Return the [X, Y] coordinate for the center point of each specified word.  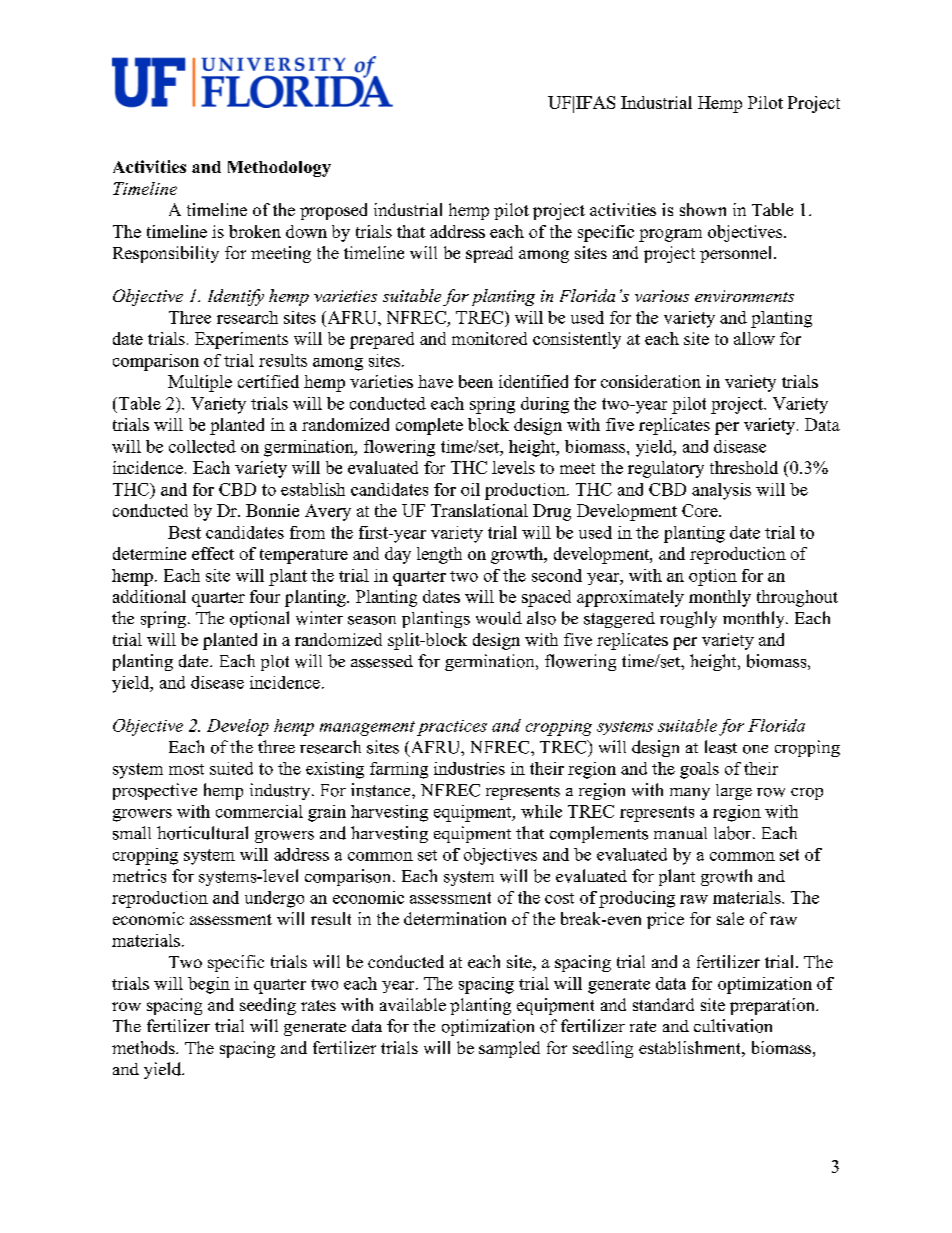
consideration [651, 381]
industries [469, 768]
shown [703, 209]
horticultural [202, 833]
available [413, 1004]
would [499, 618]
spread [489, 254]
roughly [688, 619]
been [476, 381]
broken [255, 231]
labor [734, 833]
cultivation [733, 1026]
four [265, 596]
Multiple [200, 383]
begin [209, 985]
